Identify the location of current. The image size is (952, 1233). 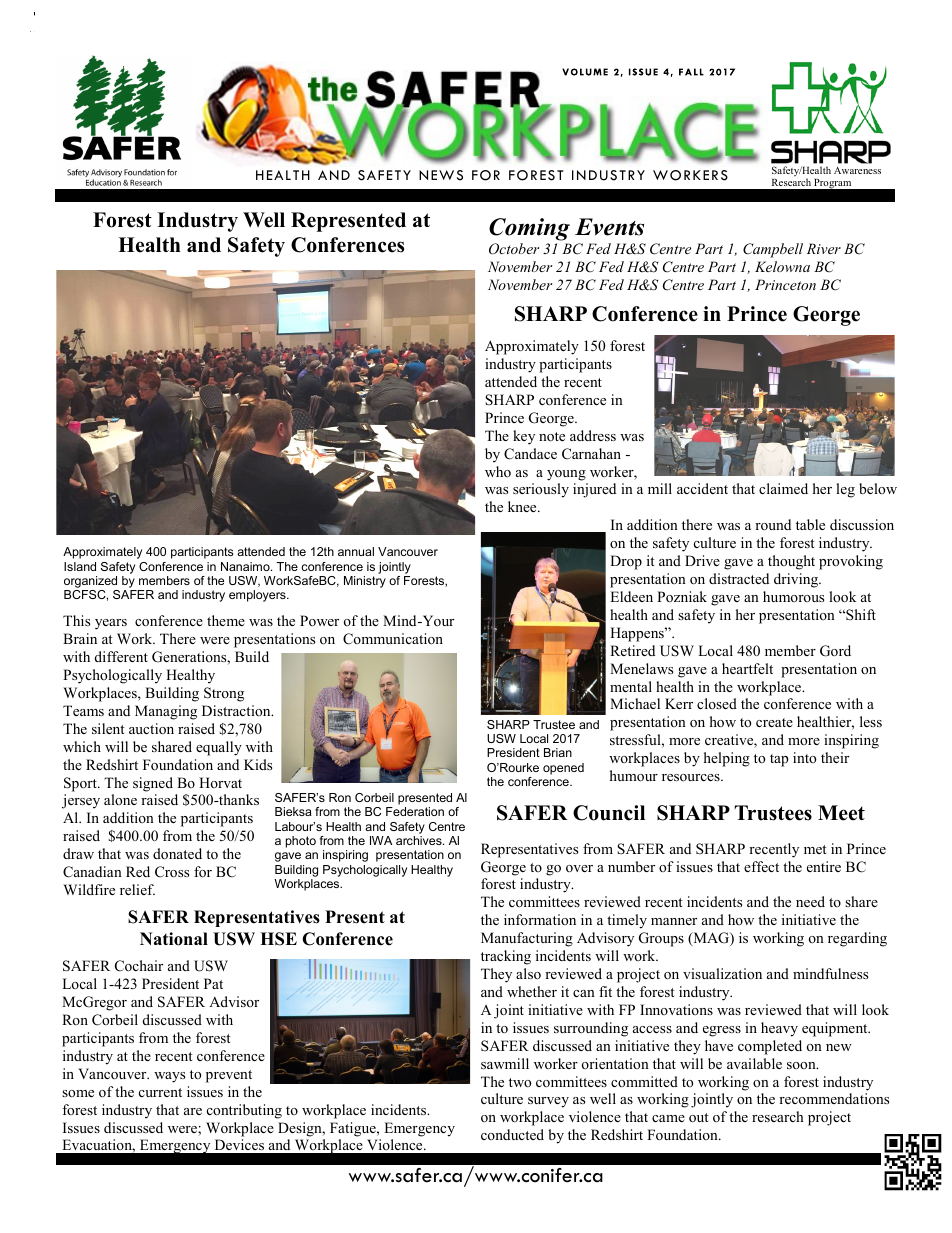
(160, 1092).
